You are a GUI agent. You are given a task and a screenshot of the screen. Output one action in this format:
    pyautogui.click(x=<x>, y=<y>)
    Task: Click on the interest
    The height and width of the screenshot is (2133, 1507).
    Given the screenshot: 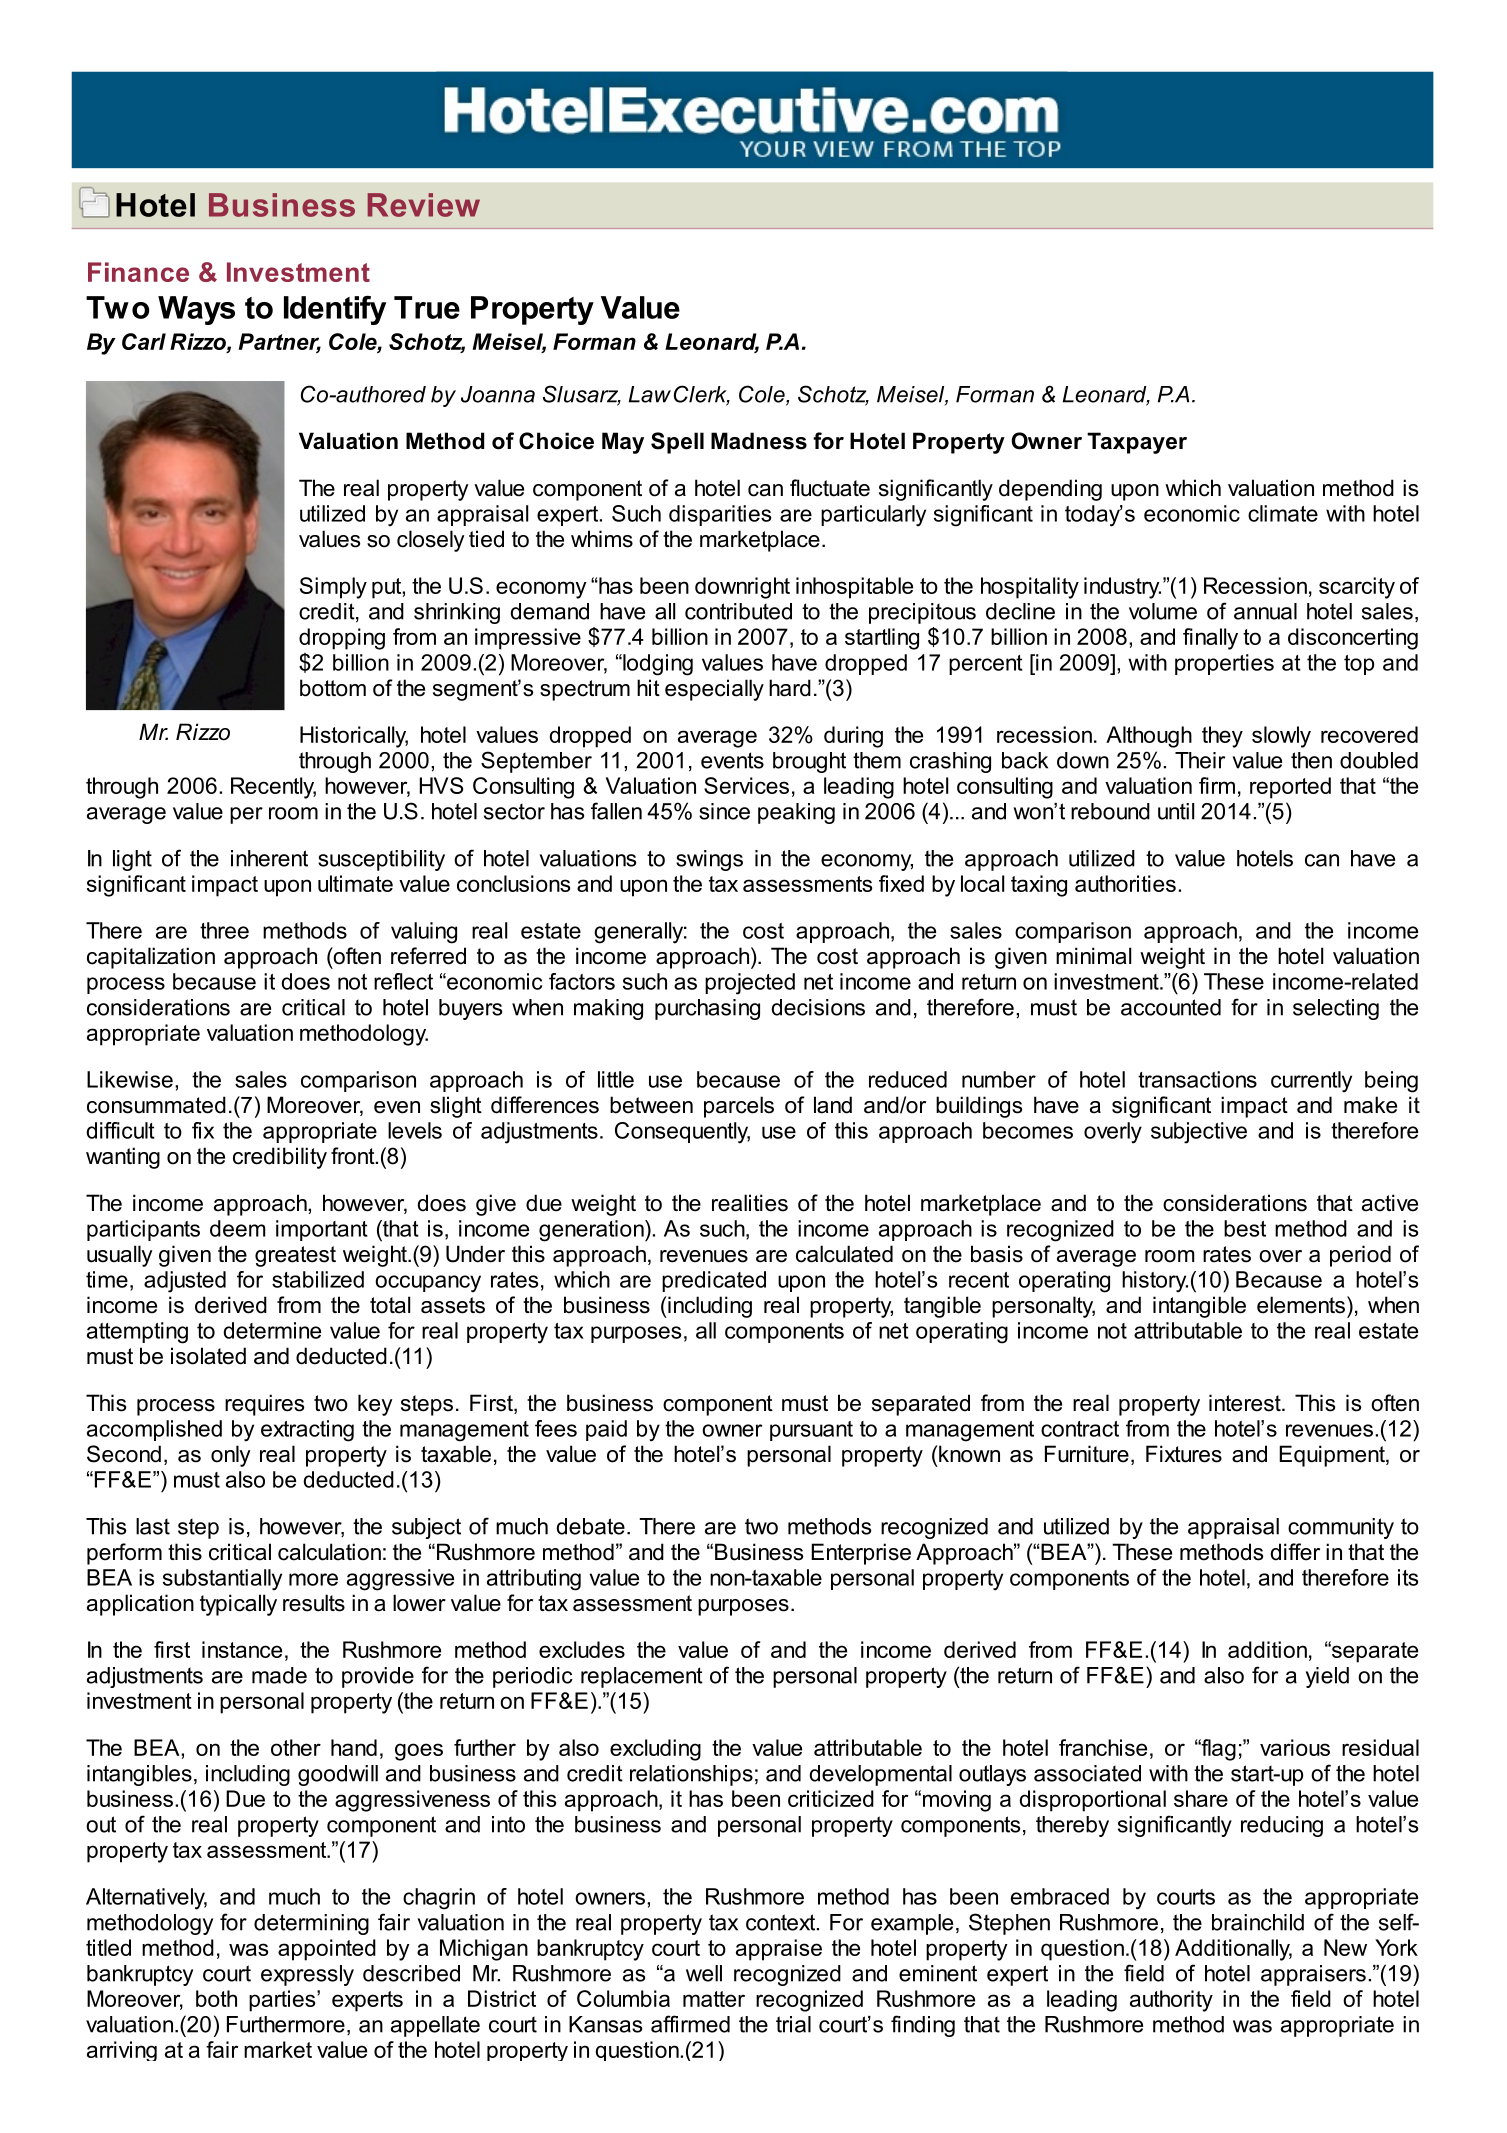 What is the action you would take?
    pyautogui.click(x=1246, y=1403)
